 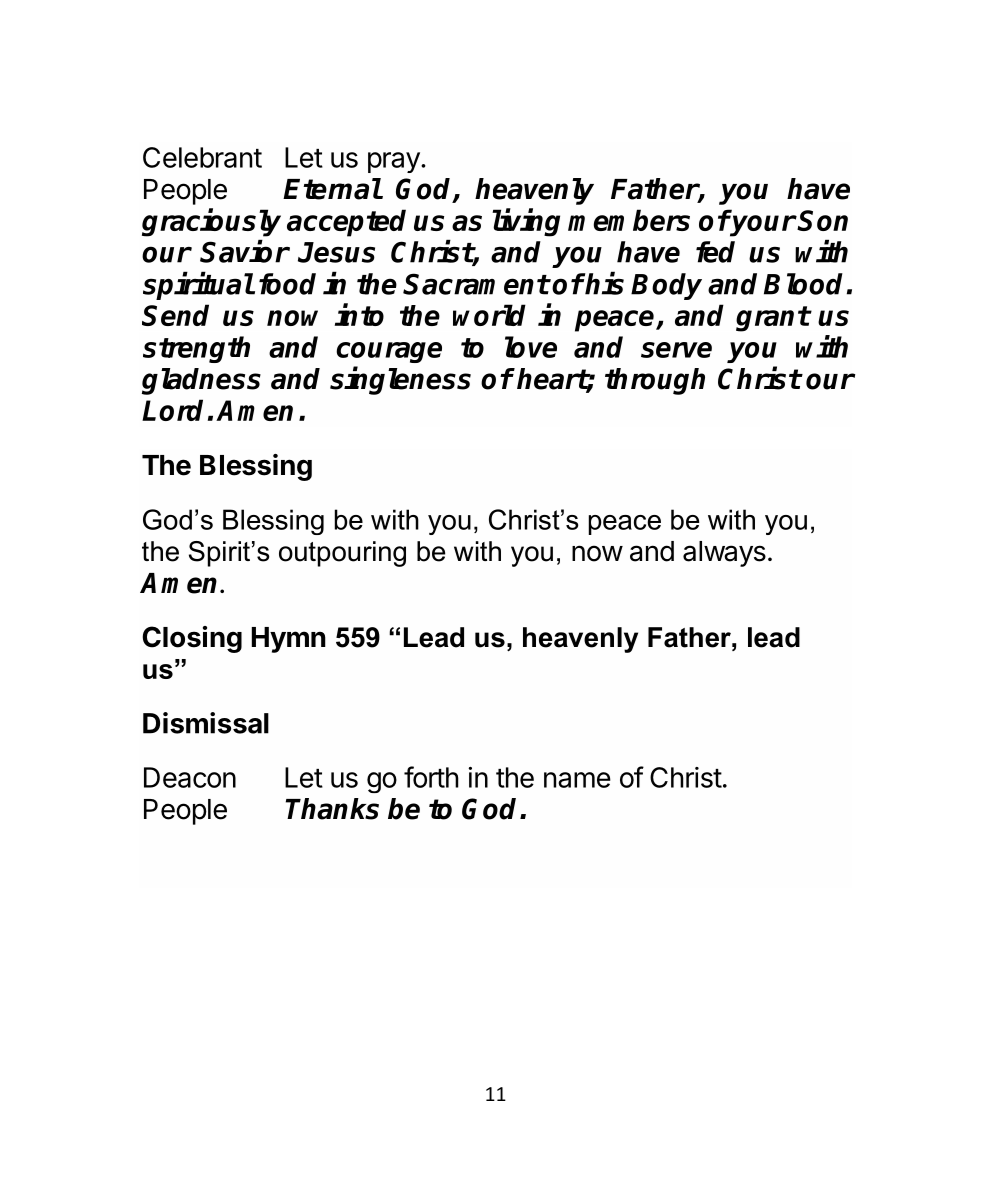 What do you see at coordinates (202, 157) in the page?
I see `Celebrant` at bounding box center [202, 157].
